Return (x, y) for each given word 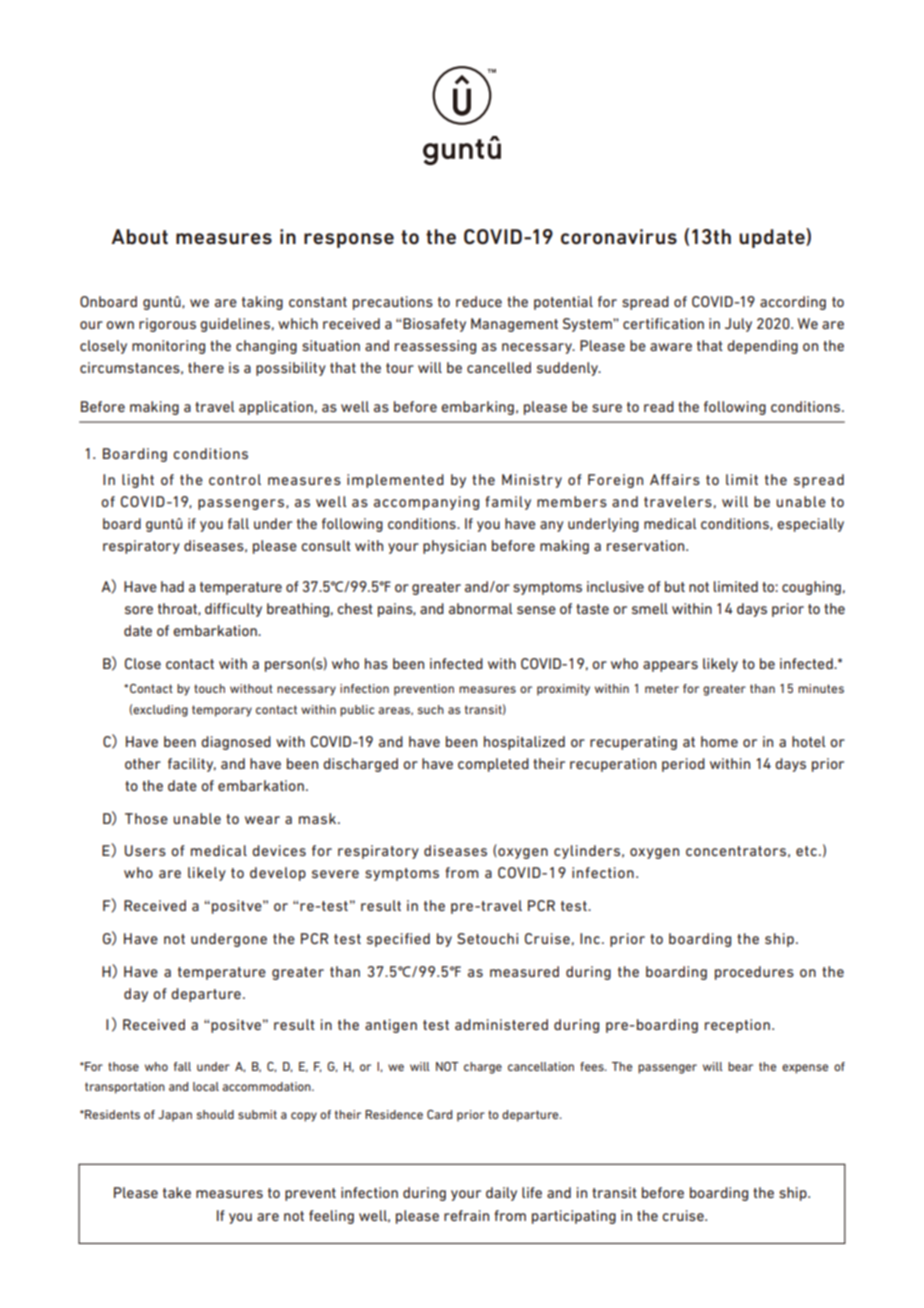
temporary (222, 711)
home (719, 741)
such (431, 709)
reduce (479, 301)
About (139, 237)
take (177, 1192)
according (793, 303)
